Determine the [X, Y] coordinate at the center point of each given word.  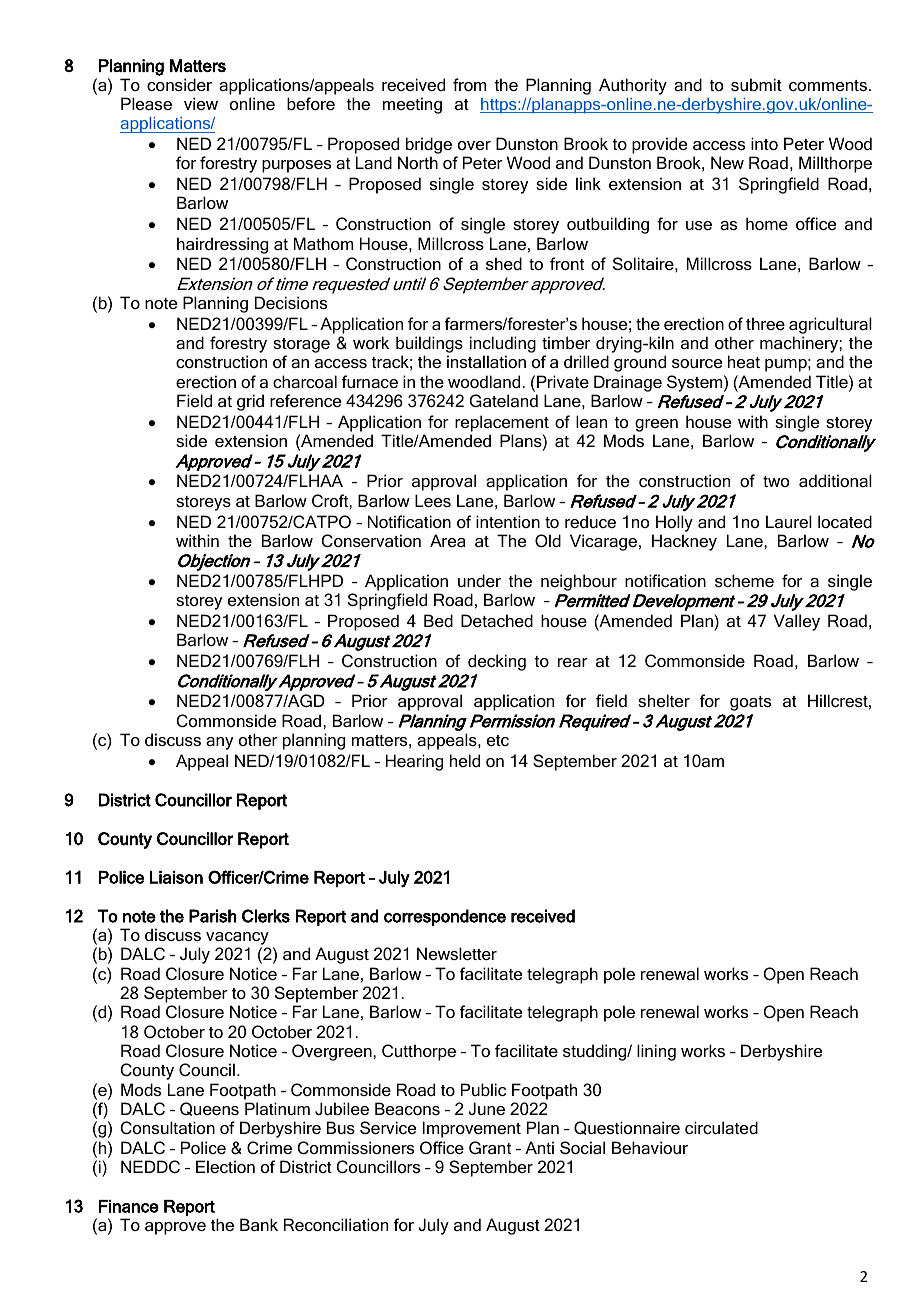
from [469, 84]
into [764, 143]
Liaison [176, 877]
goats [750, 703]
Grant [490, 1147]
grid [250, 402]
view [201, 103]
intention [508, 521]
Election [225, 1166]
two [776, 481]
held [465, 760]
